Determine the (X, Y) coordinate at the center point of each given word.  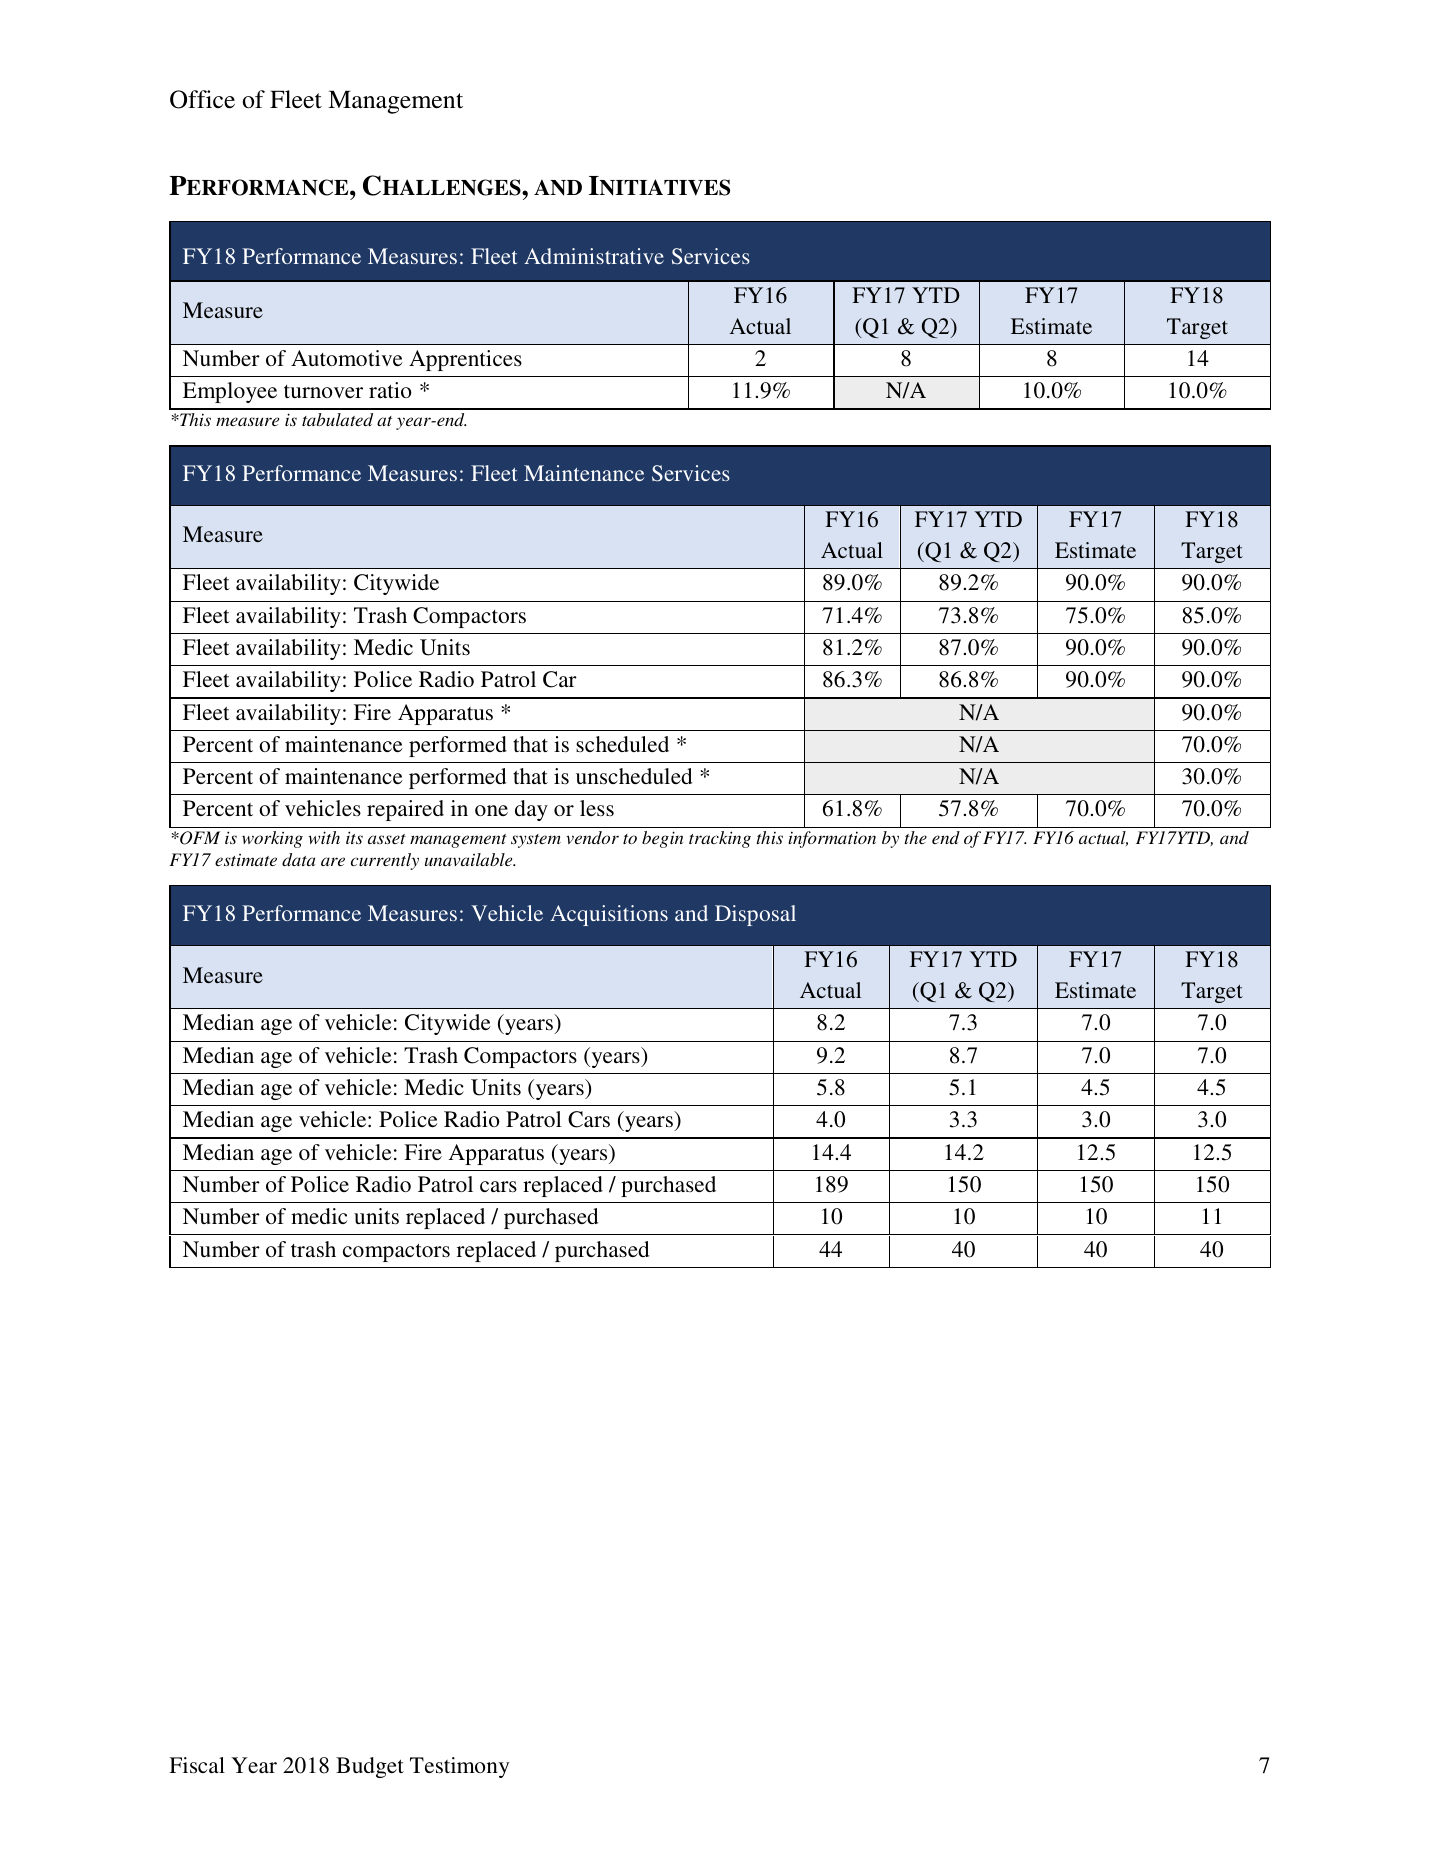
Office (202, 99)
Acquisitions (609, 915)
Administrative (594, 256)
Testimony (459, 1767)
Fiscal (197, 1765)
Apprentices (465, 360)
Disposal (755, 915)
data (298, 859)
